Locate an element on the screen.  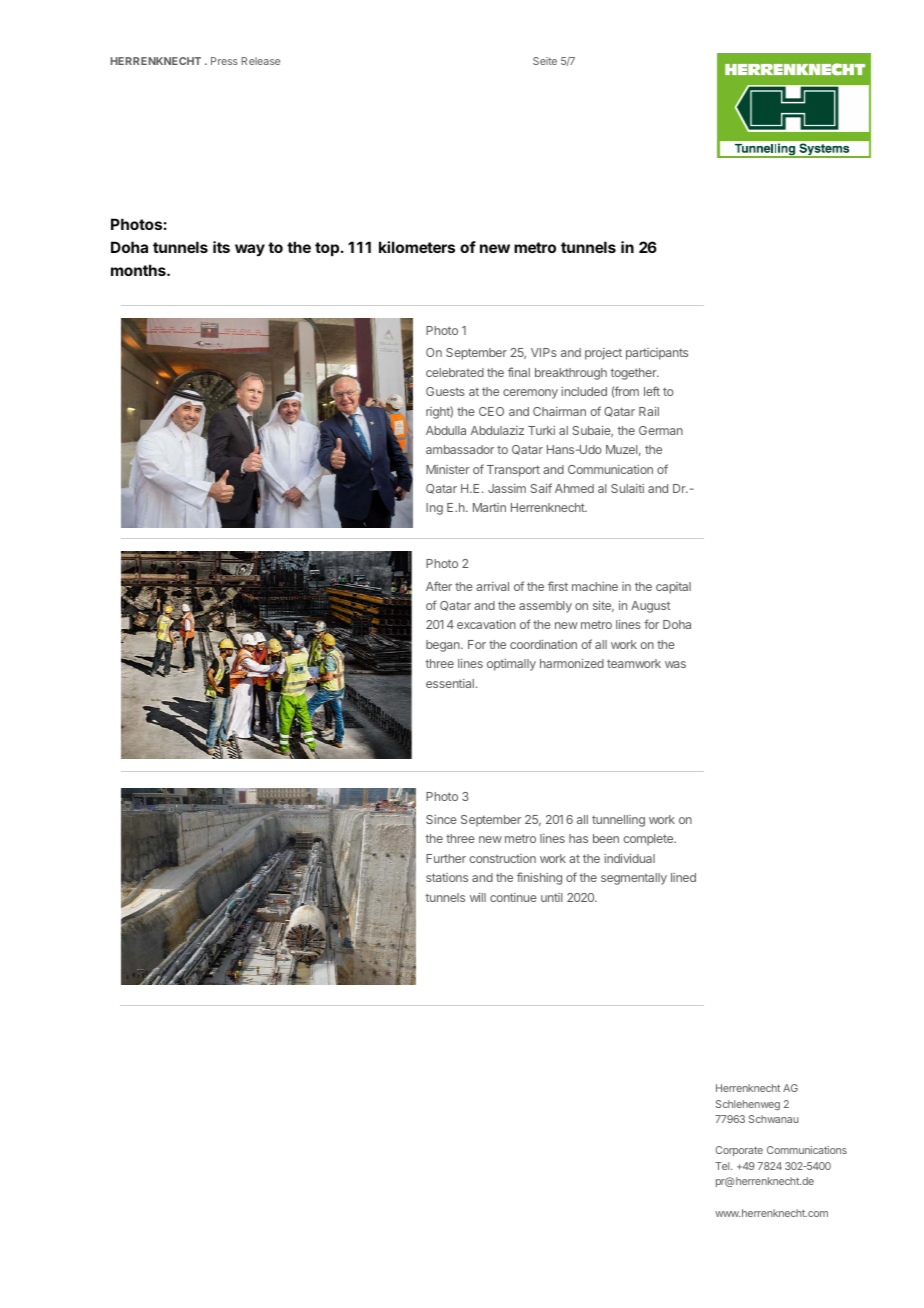
Seite is located at coordinates (545, 61).
